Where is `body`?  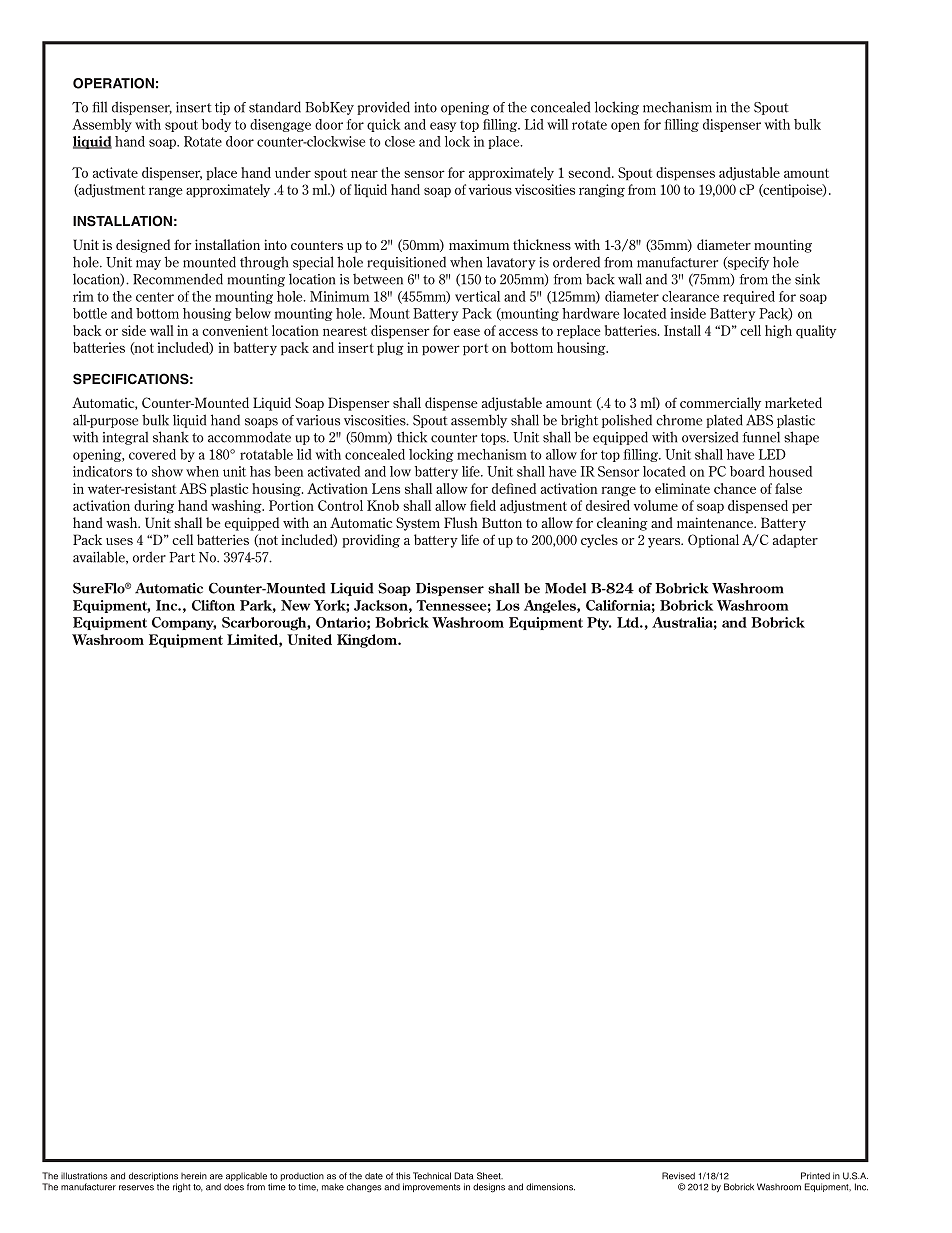 body is located at coordinates (216, 125).
